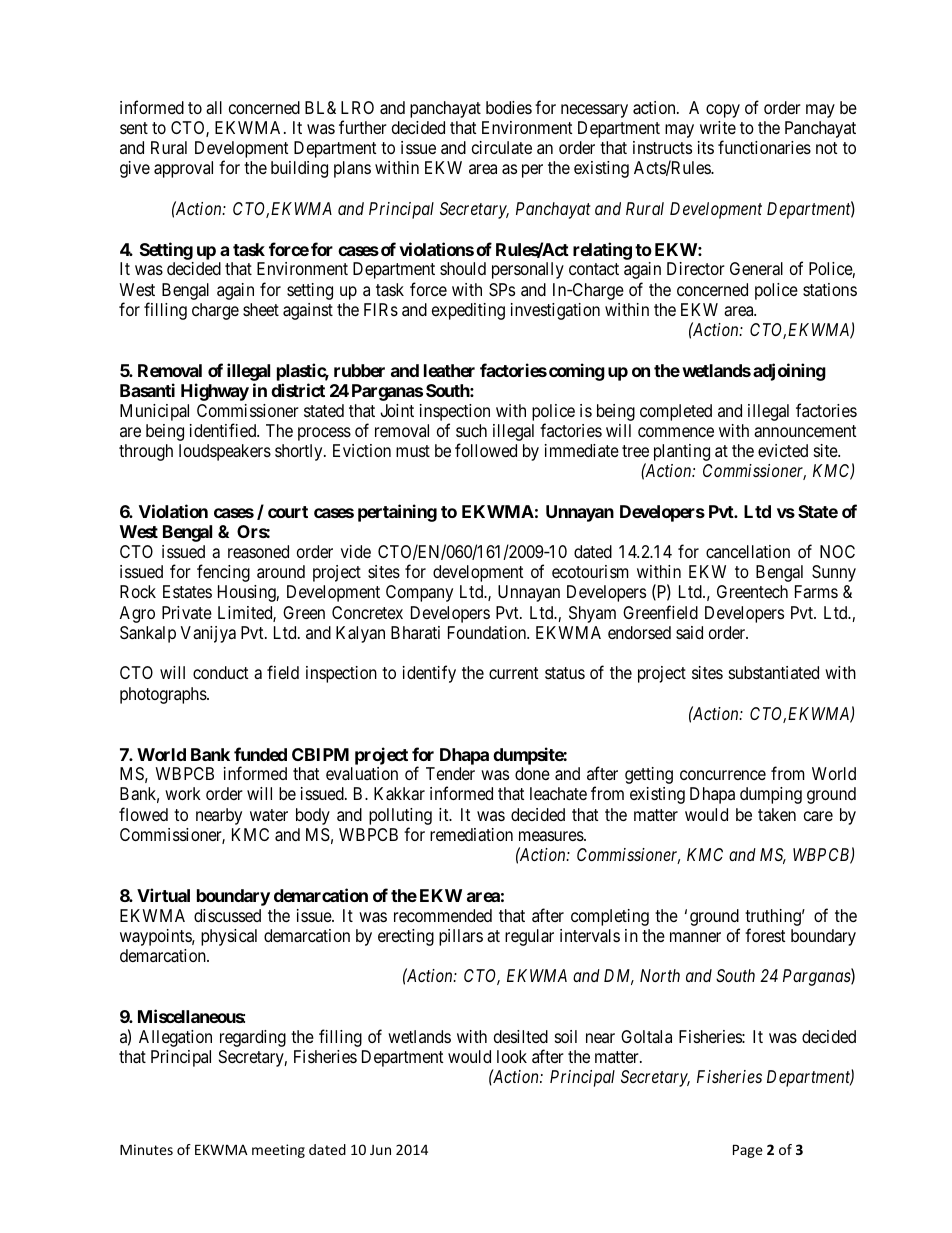 The image size is (952, 1233). What do you see at coordinates (278, 1151) in the screenshot?
I see `meeting` at bounding box center [278, 1151].
